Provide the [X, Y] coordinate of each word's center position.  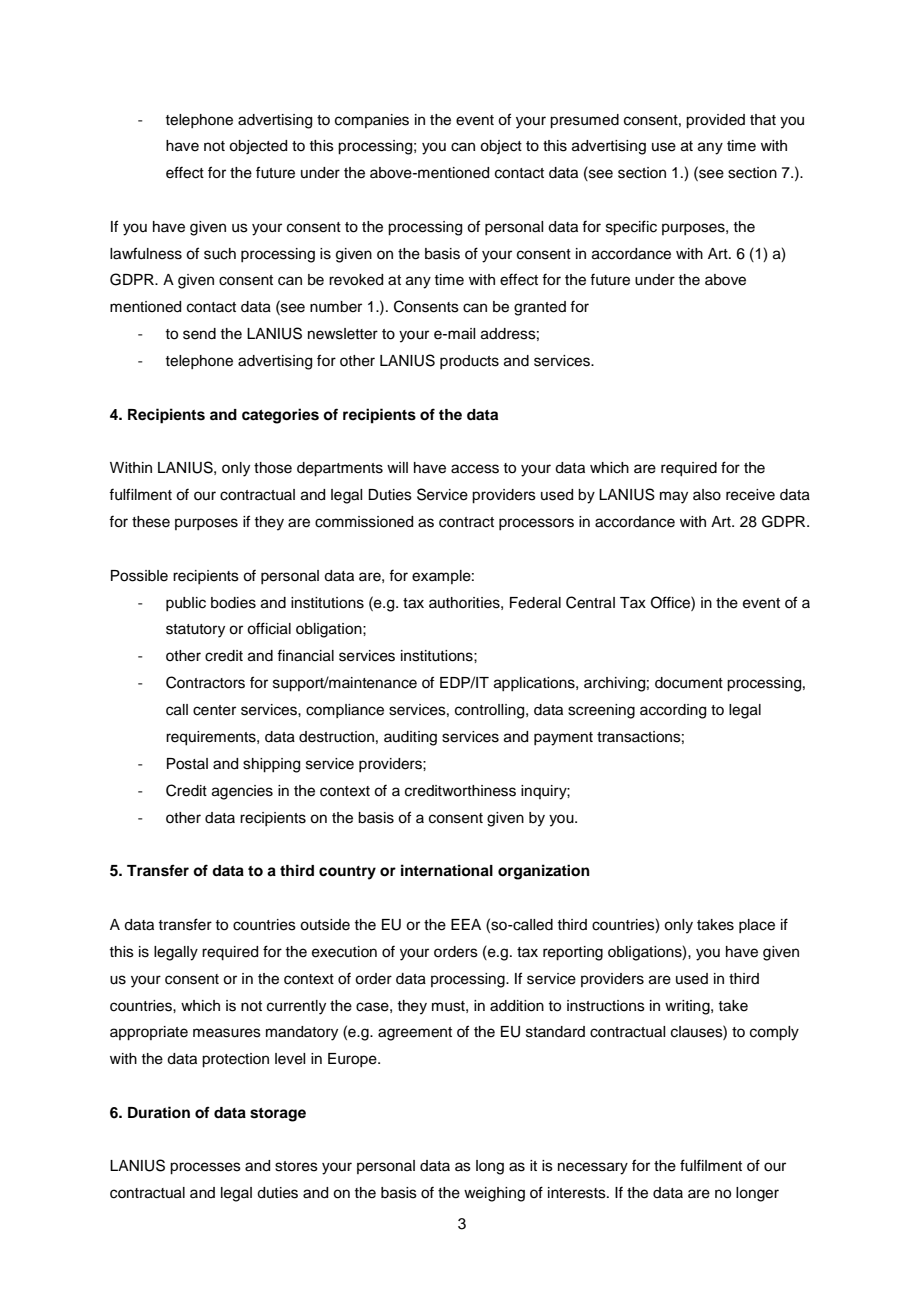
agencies [242, 792]
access [475, 469]
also [707, 495]
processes [205, 1168]
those [273, 468]
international [447, 870]
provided [715, 121]
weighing [494, 1194]
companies [372, 121]
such [220, 254]
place [757, 926]
